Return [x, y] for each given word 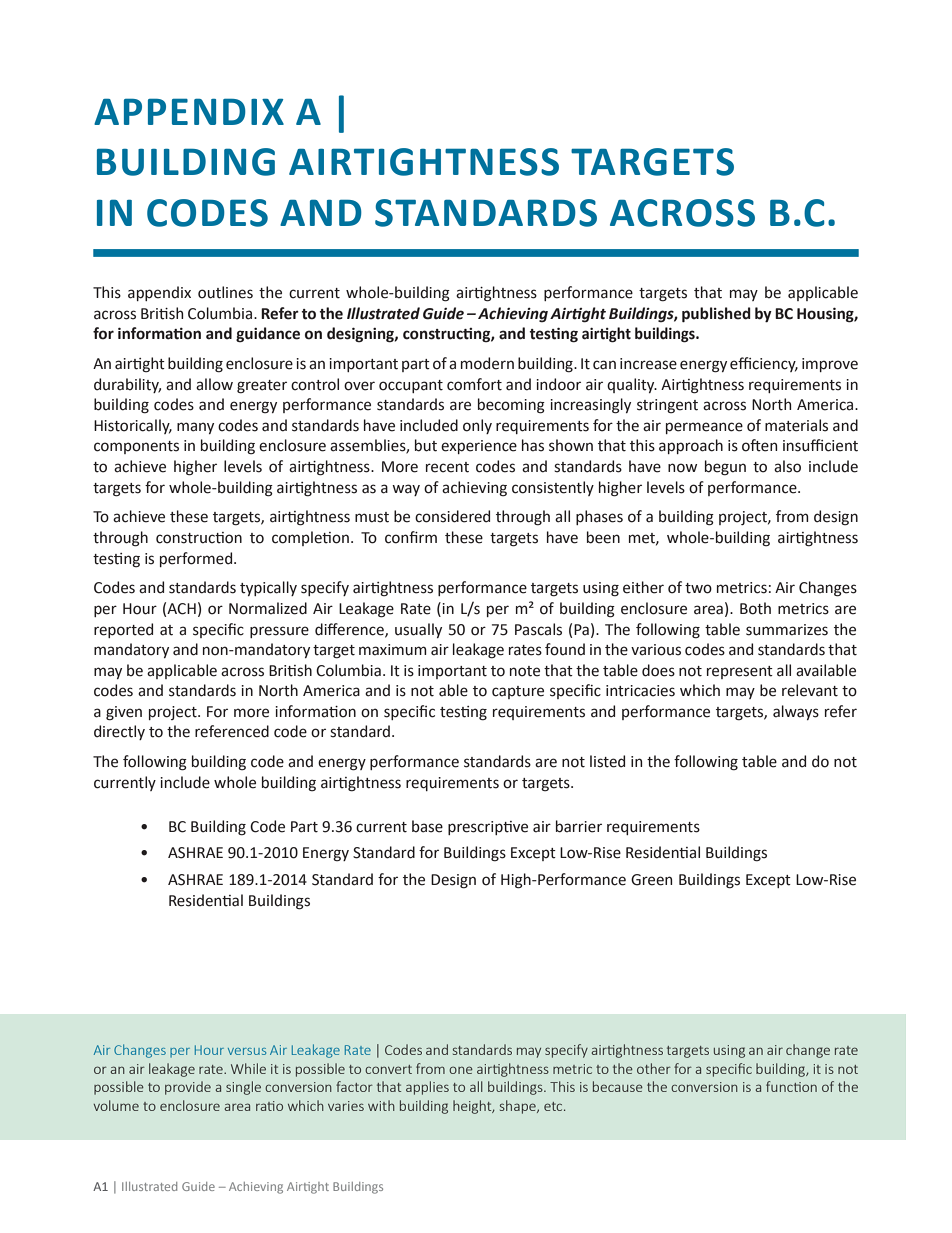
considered [452, 516]
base [427, 826]
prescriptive [488, 828]
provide [188, 1088]
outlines [225, 292]
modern [487, 363]
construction [199, 538]
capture [518, 692]
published [716, 315]
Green [651, 880]
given [124, 713]
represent [740, 672]
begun [725, 468]
